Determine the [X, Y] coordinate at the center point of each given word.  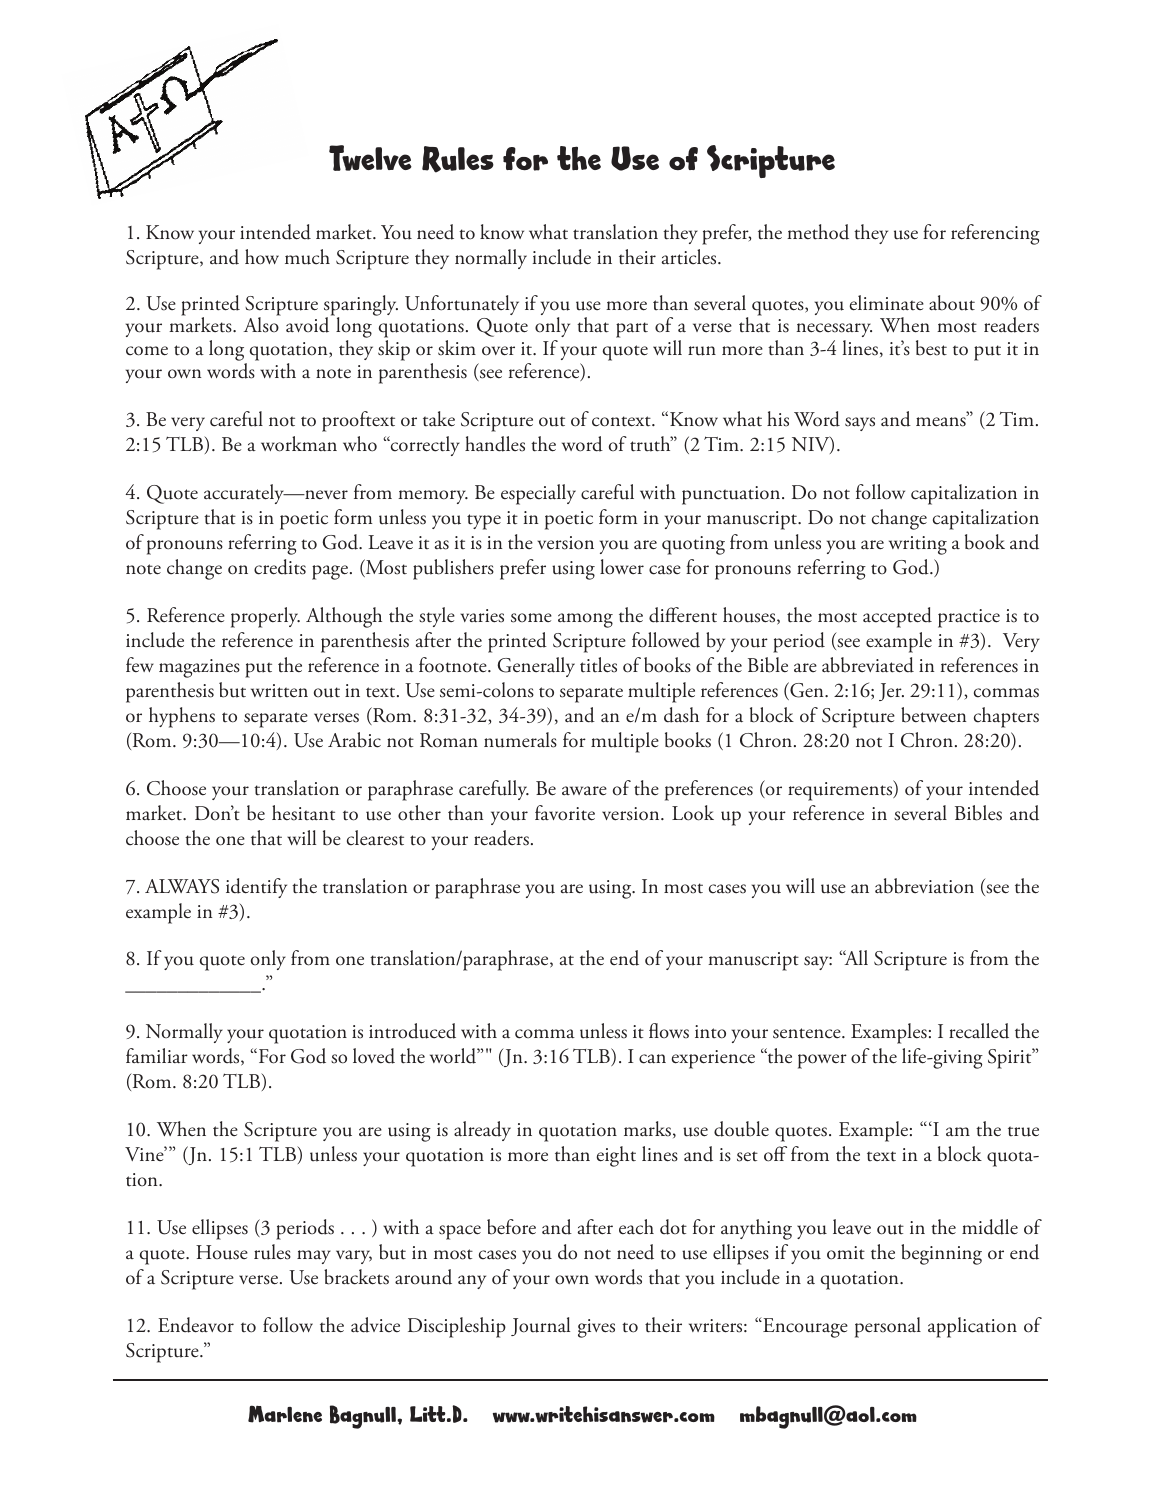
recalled [979, 1031]
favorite [565, 813]
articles [690, 257]
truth [651, 444]
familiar [157, 1055]
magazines [199, 668]
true [1023, 1131]
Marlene [285, 1414]
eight [616, 1156]
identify [256, 888]
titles [598, 665]
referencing [995, 234]
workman [299, 444]
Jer [891, 692]
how [262, 257]
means [942, 421]
